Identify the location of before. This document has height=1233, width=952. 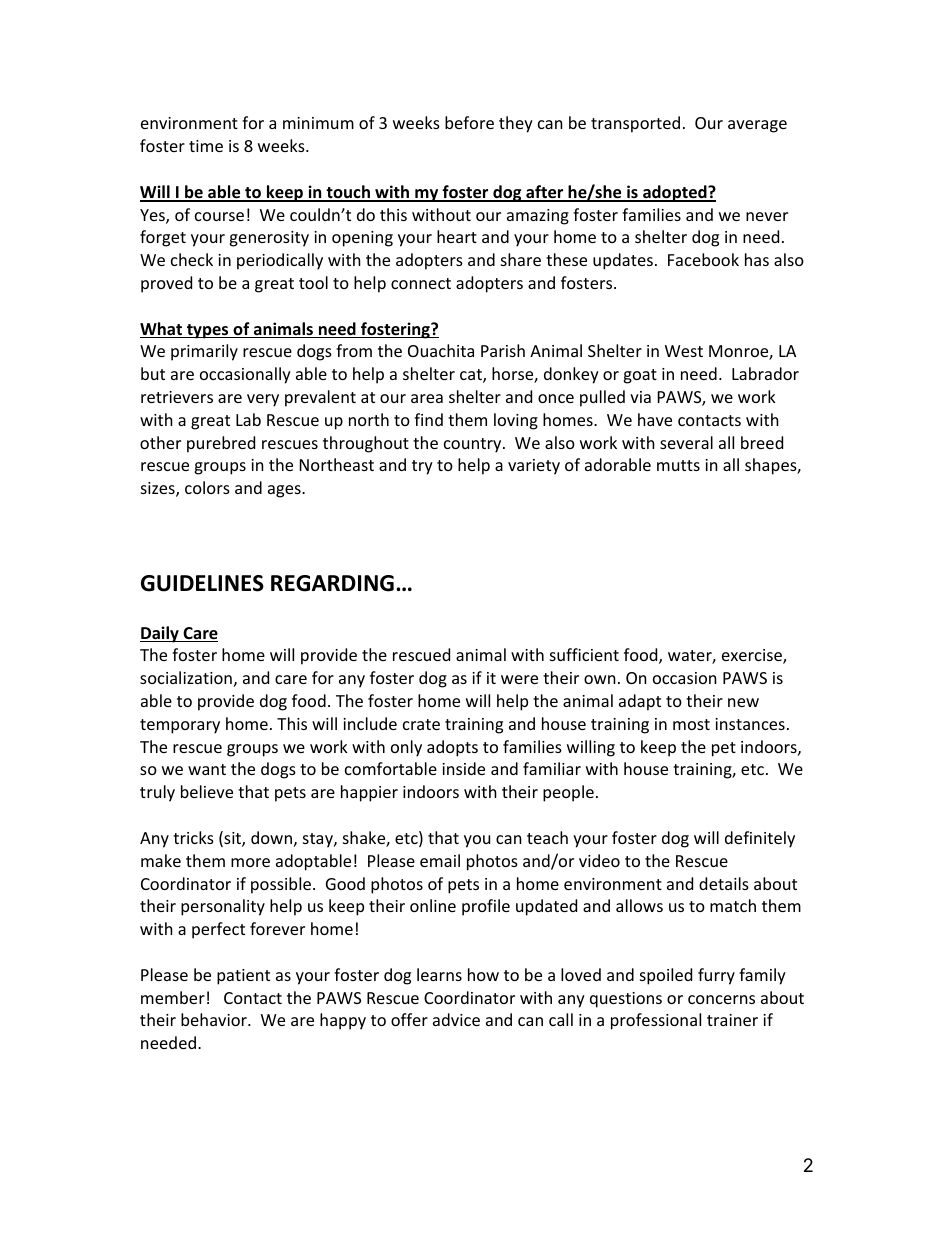
(469, 122).
